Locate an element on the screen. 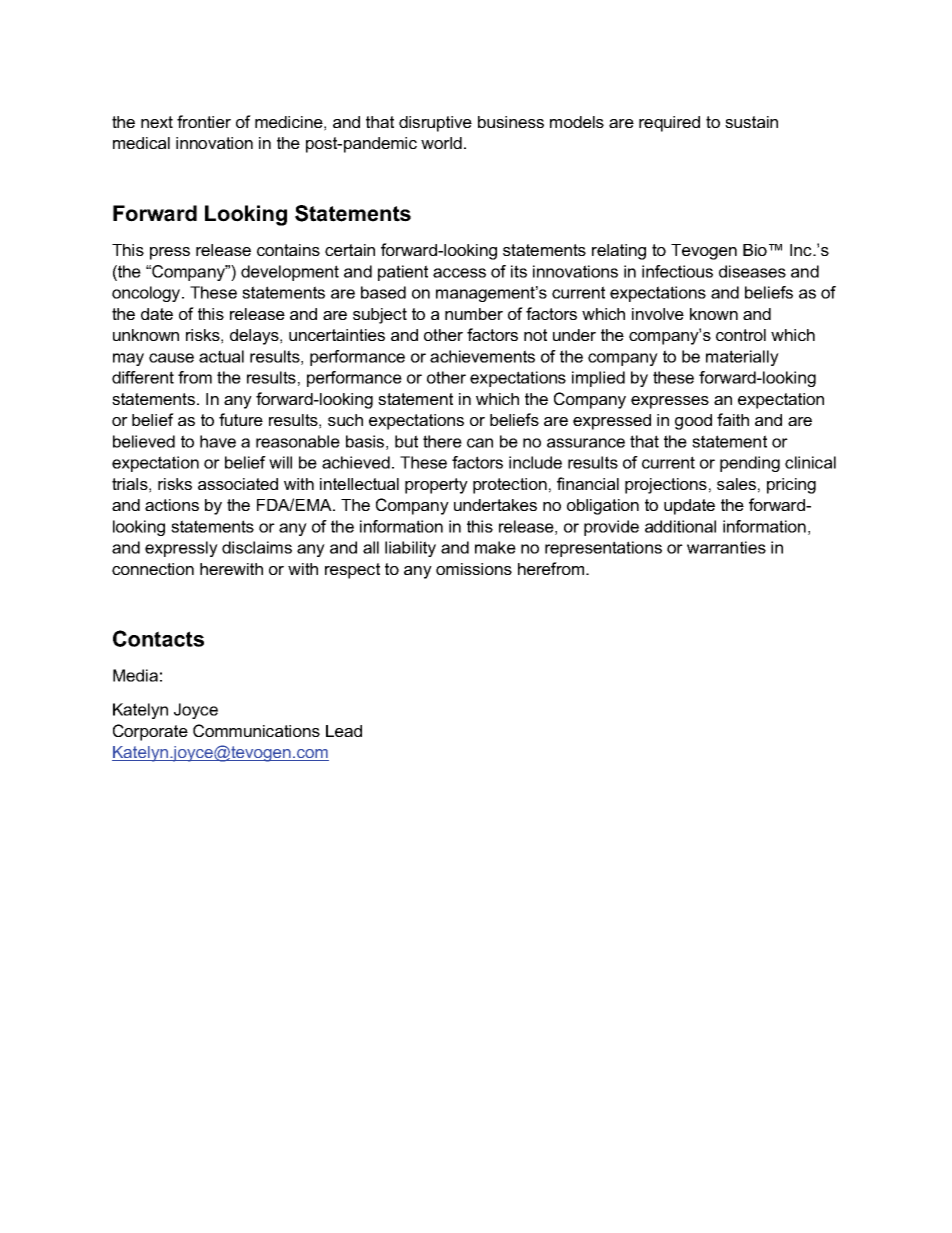  warranties is located at coordinates (726, 547).
